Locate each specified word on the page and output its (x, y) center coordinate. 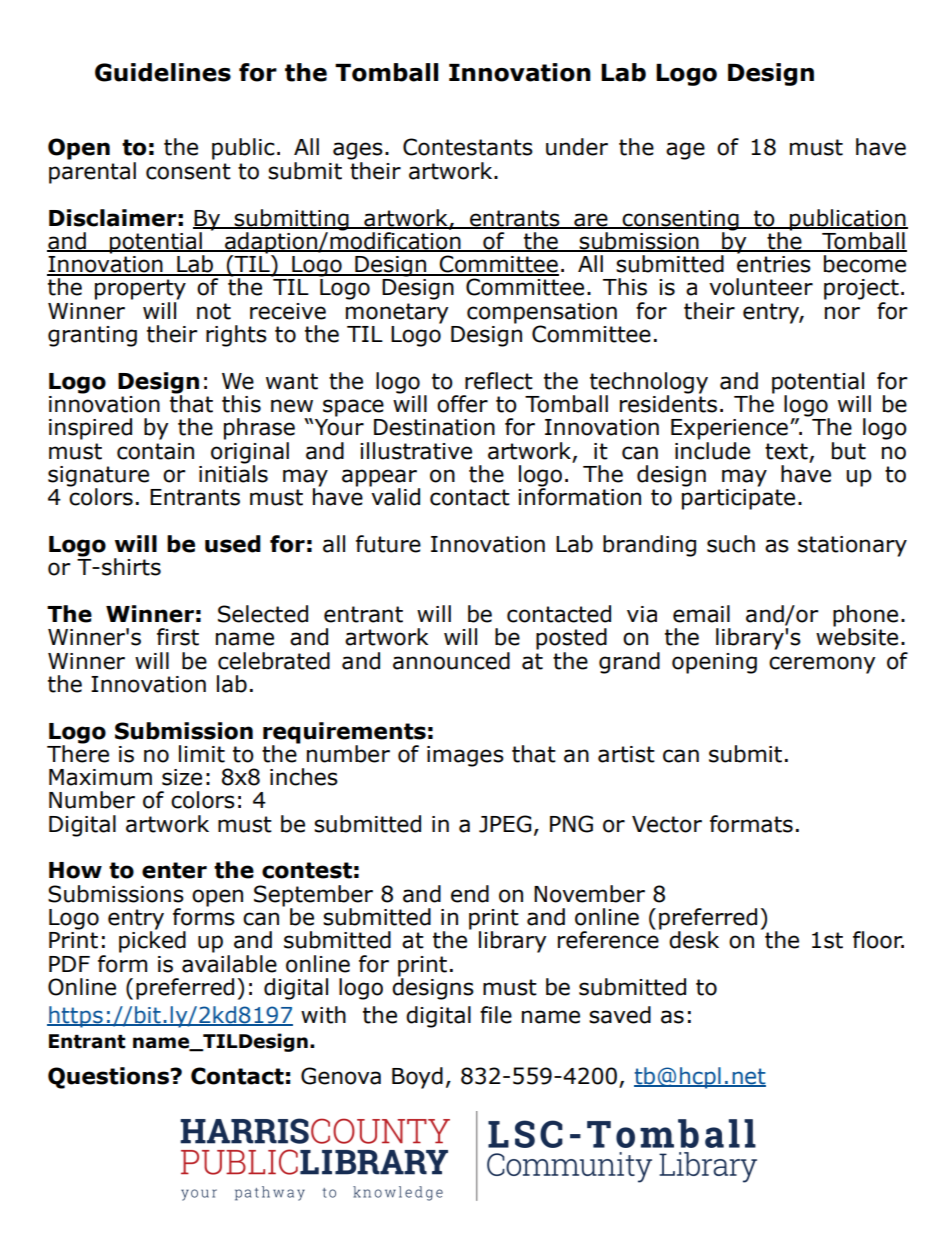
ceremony (822, 665)
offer (462, 404)
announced (451, 661)
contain (155, 451)
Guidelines (163, 72)
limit (202, 754)
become (865, 264)
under (577, 147)
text (786, 451)
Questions (109, 1078)
